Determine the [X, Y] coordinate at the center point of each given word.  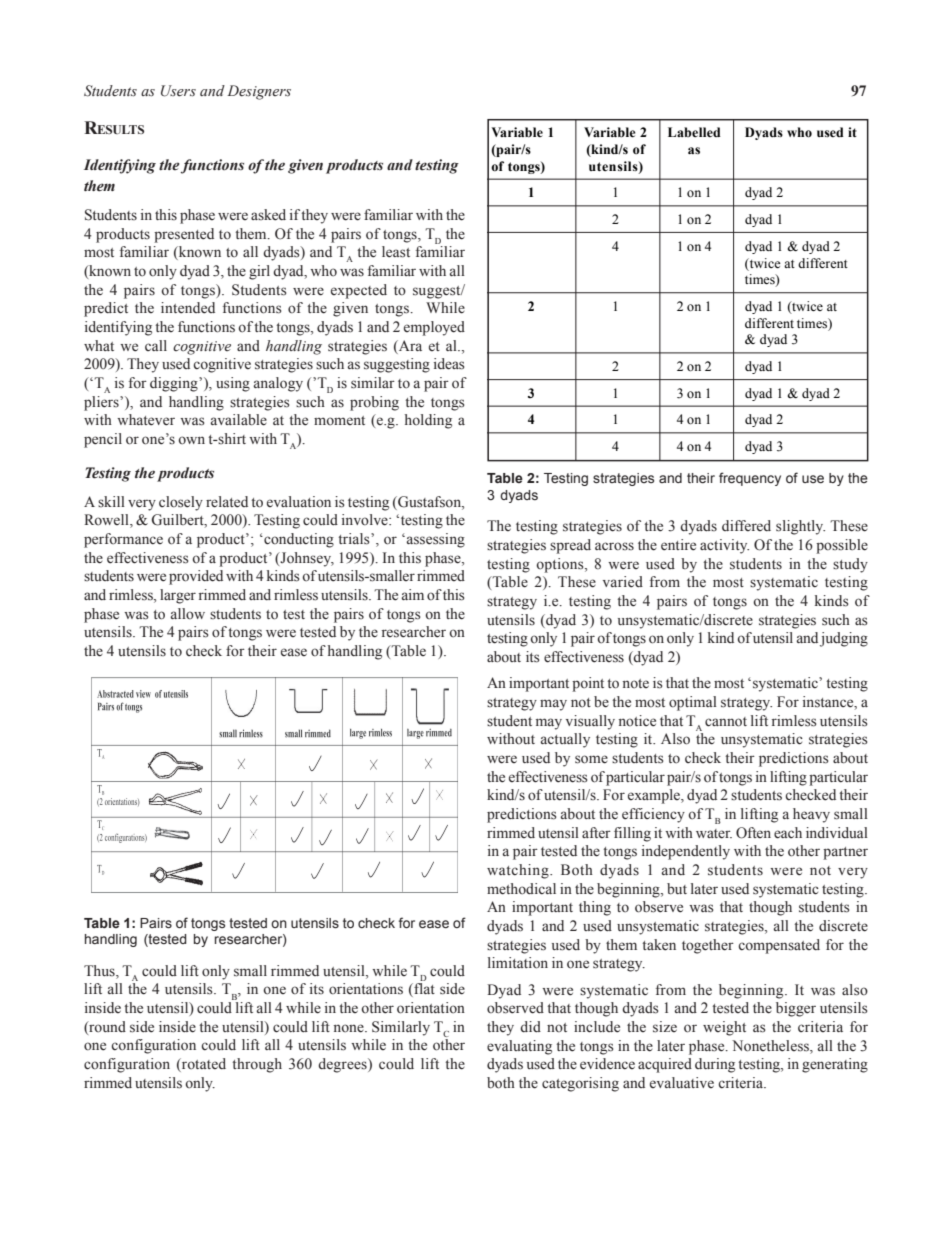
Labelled [694, 132]
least [396, 252]
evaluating [519, 1047]
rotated [203, 1065]
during [715, 1065]
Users [178, 91]
